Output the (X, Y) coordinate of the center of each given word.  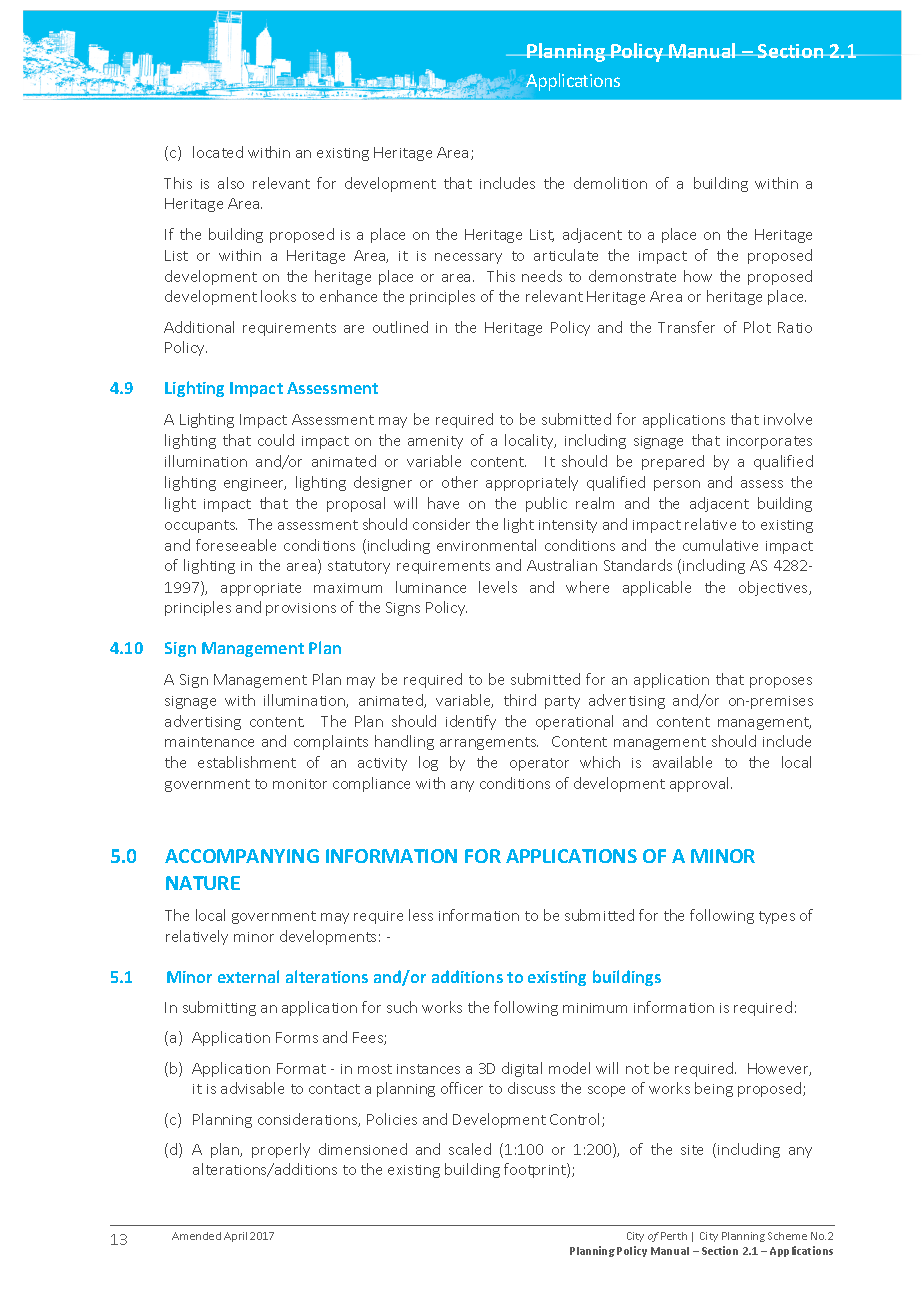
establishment (247, 762)
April (235, 1237)
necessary (468, 258)
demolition (610, 183)
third (520, 700)
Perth (674, 1236)
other (460, 482)
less (421, 915)
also (231, 183)
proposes (781, 682)
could (276, 440)
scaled (470, 1149)
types (777, 917)
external (248, 976)
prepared (673, 462)
